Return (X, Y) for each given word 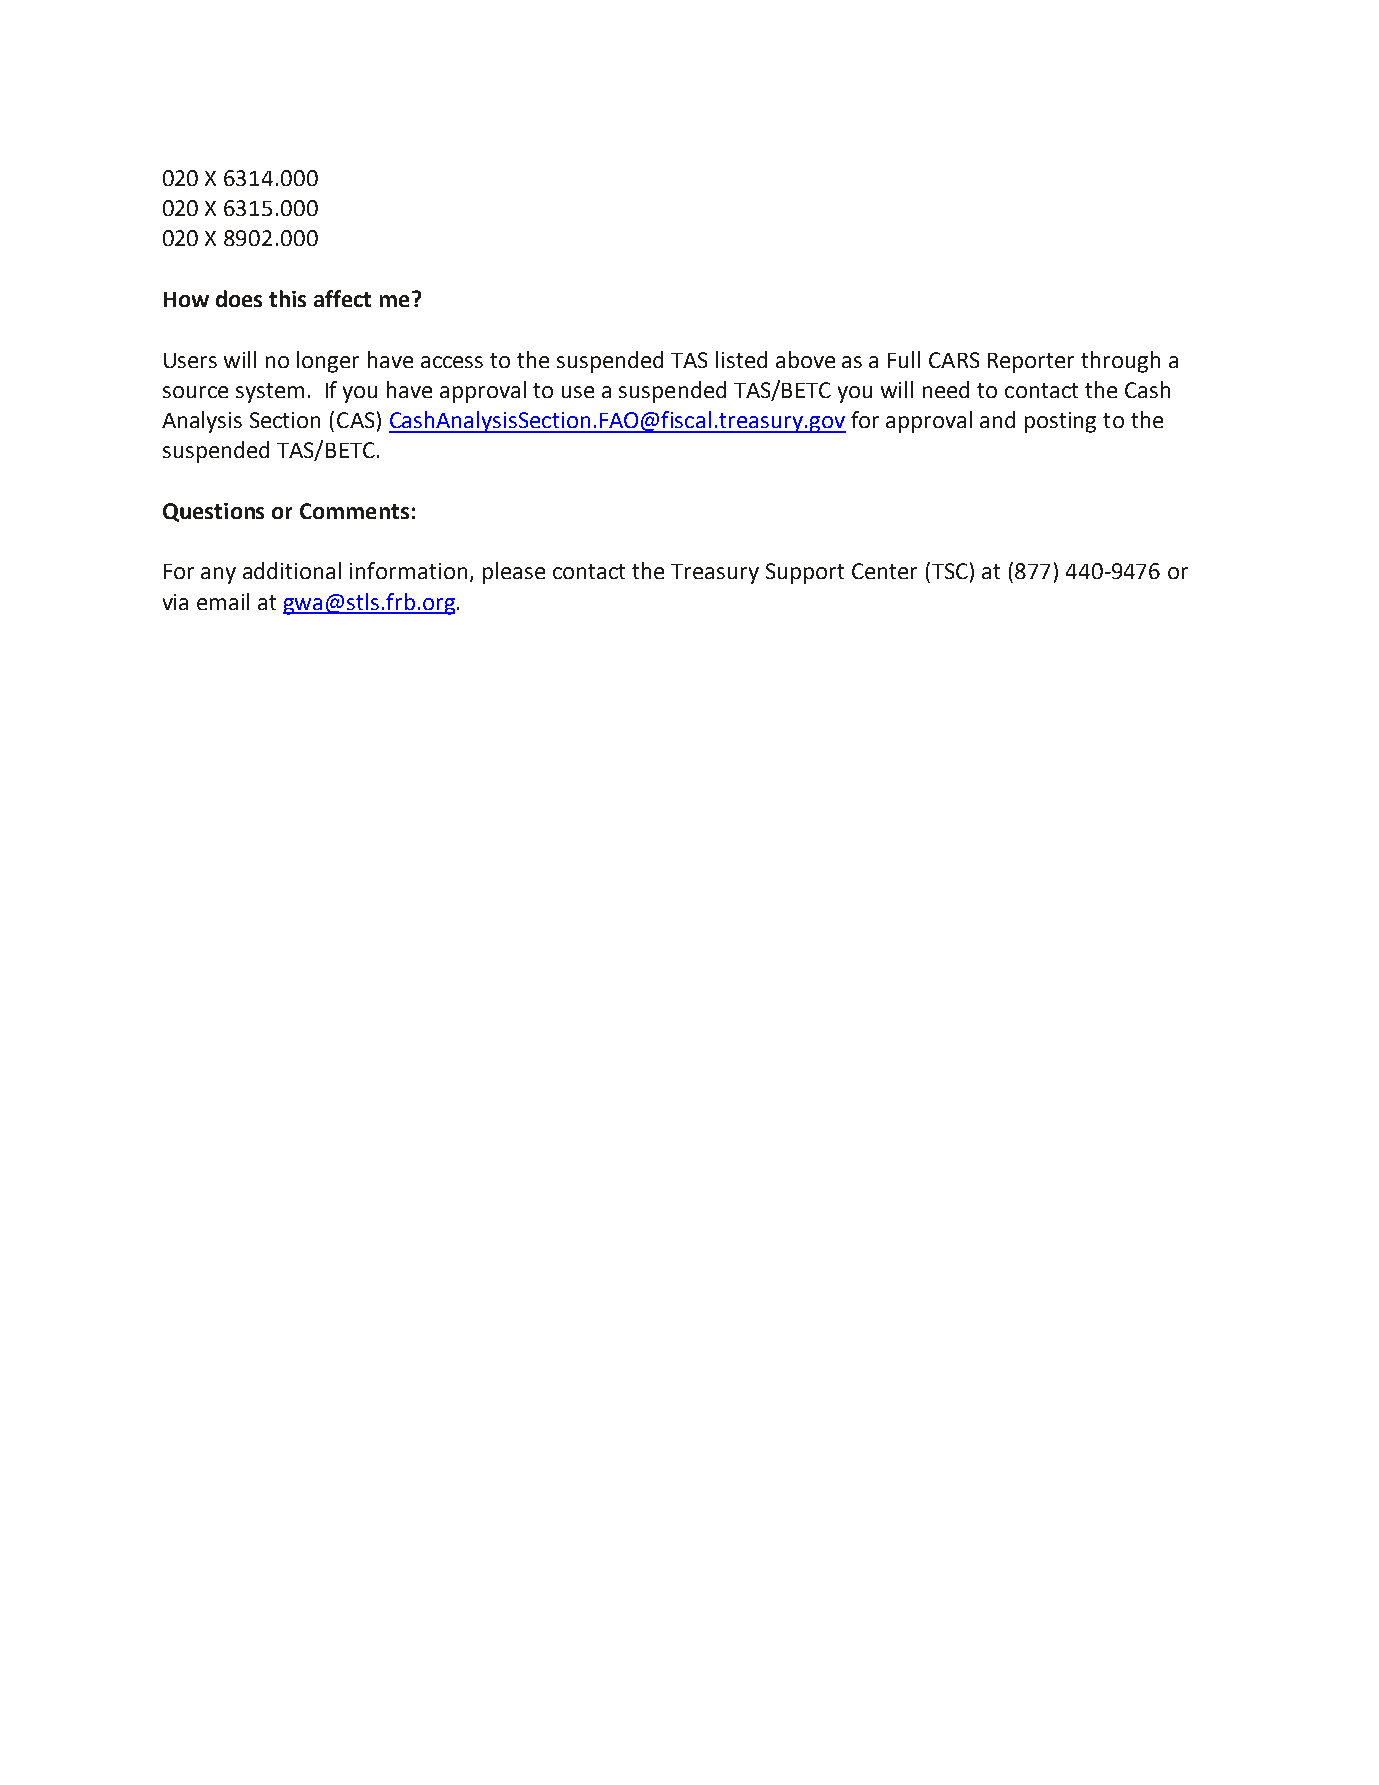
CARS (954, 360)
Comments (354, 511)
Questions (213, 512)
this (287, 298)
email (223, 601)
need (946, 389)
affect (342, 298)
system (270, 393)
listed (741, 359)
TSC (950, 571)
